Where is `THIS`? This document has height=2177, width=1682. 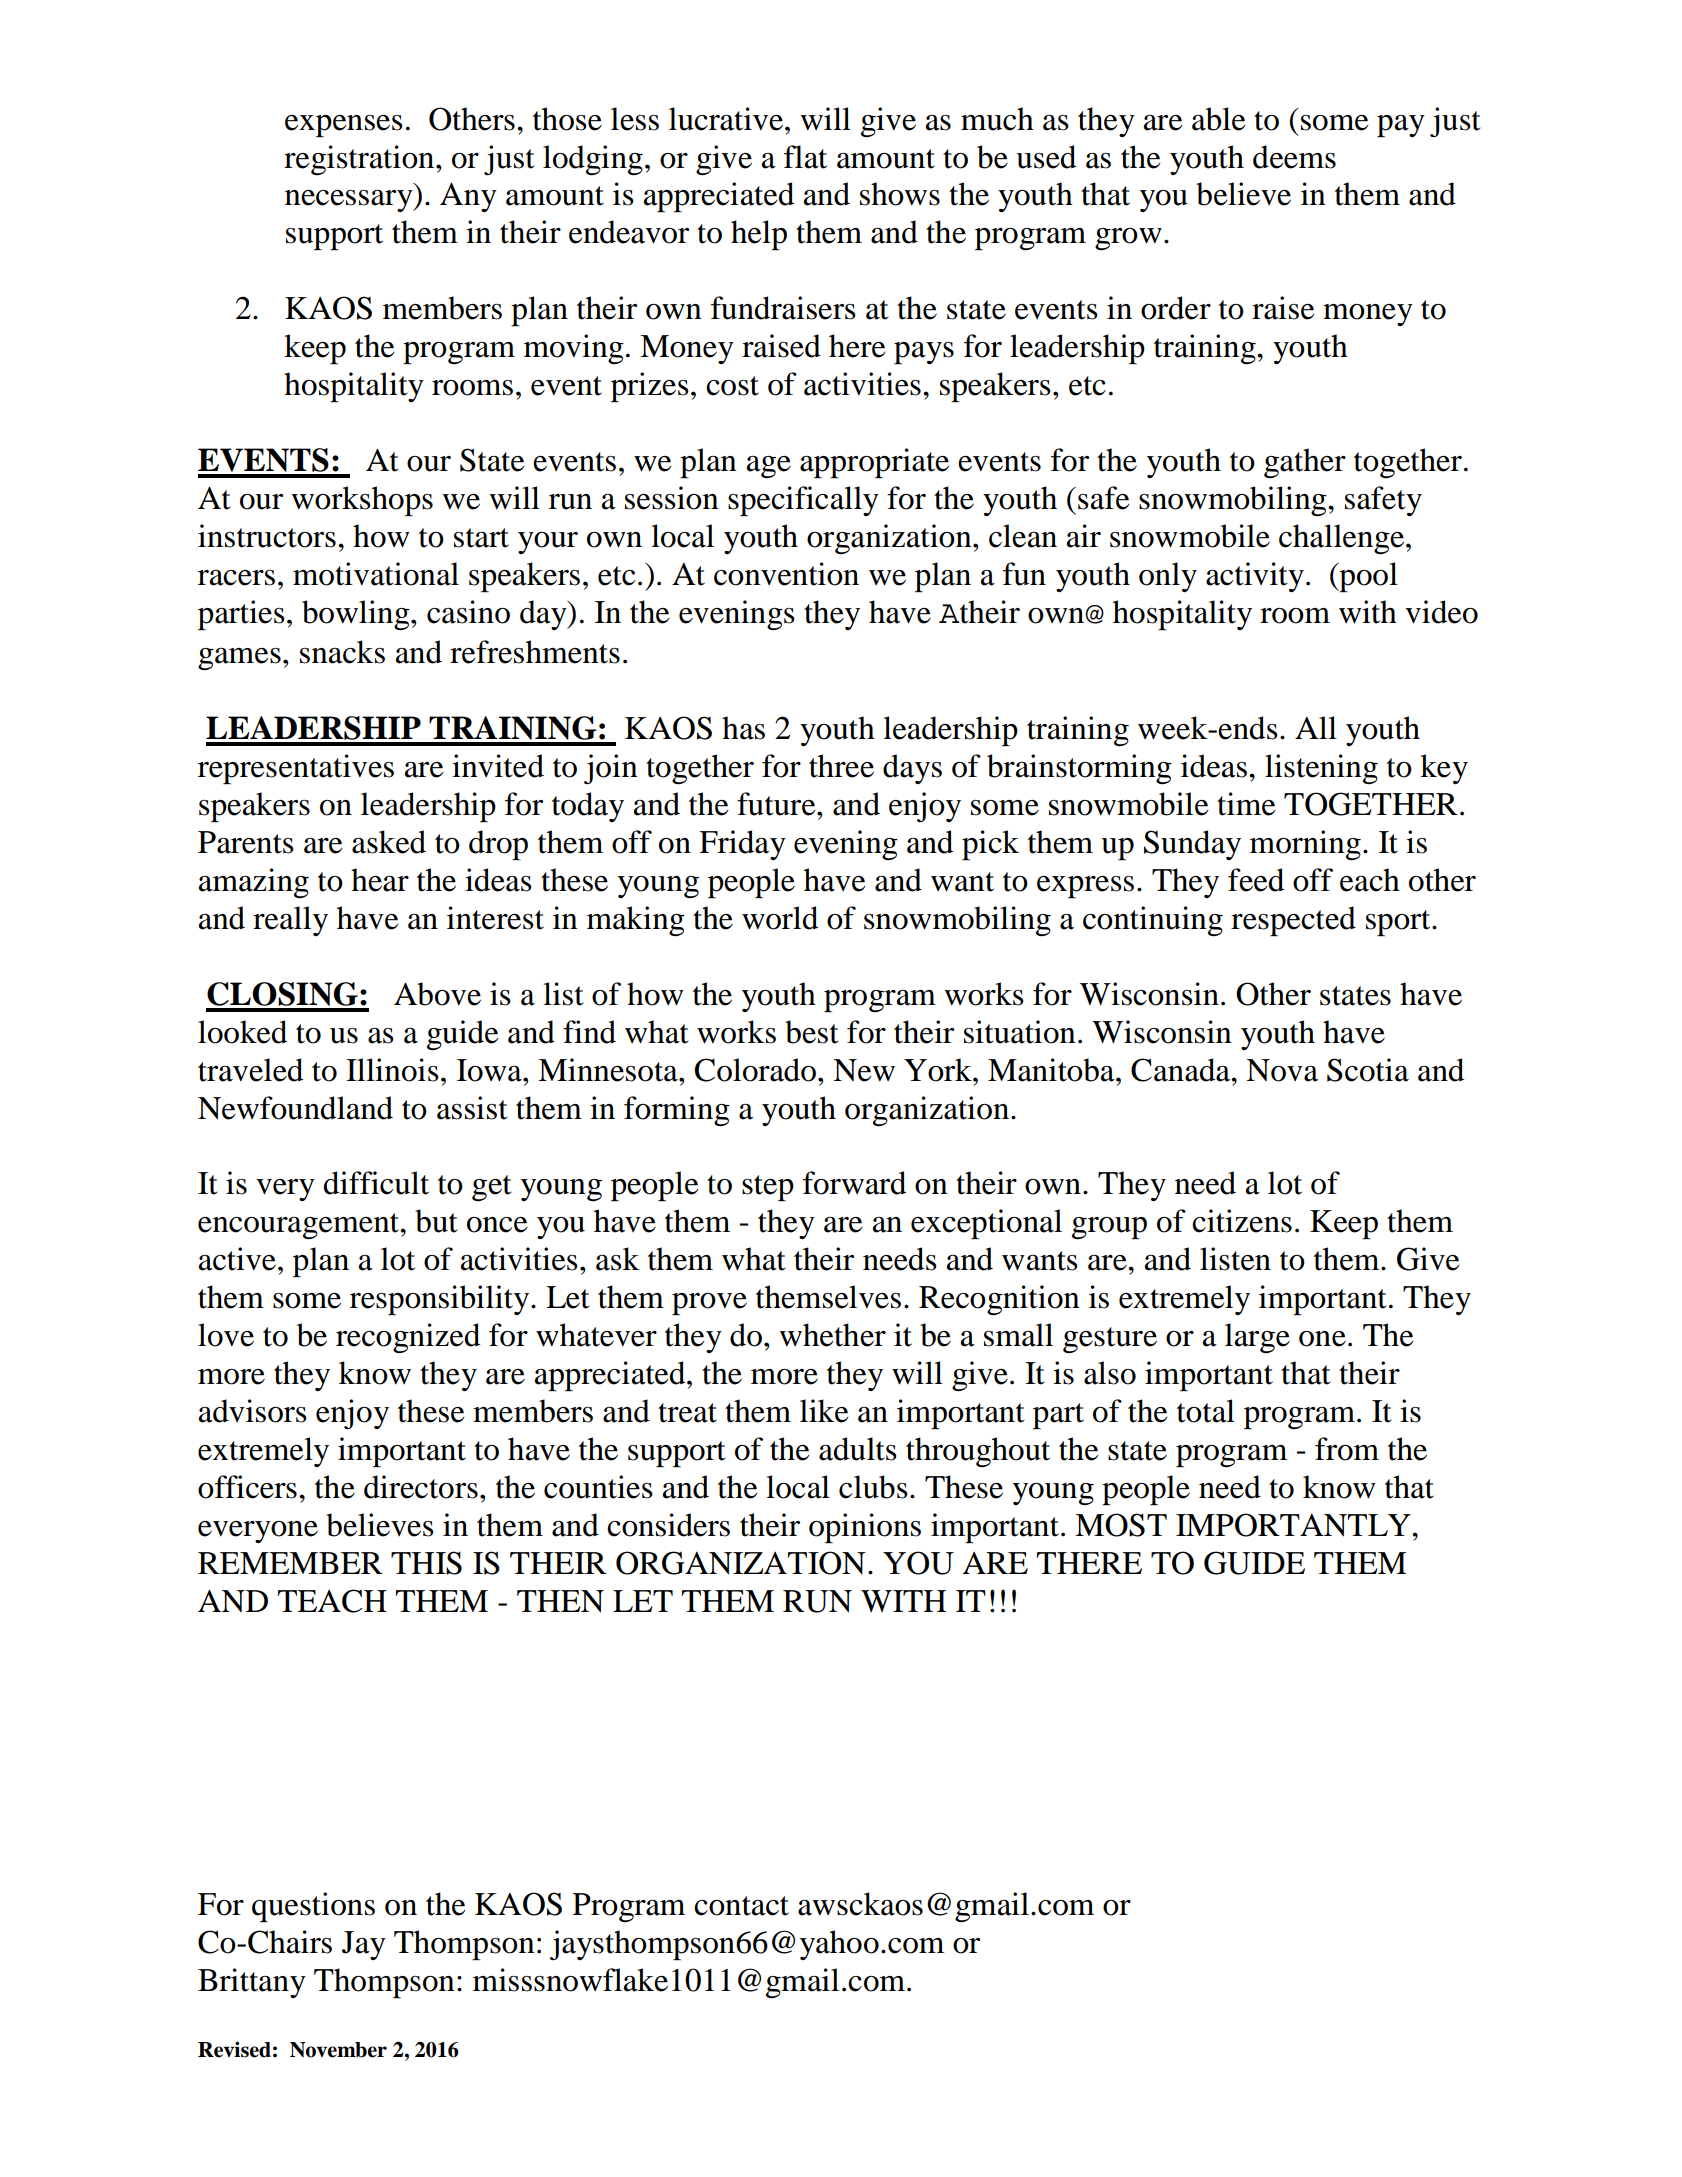 THIS is located at coordinates (426, 1563).
